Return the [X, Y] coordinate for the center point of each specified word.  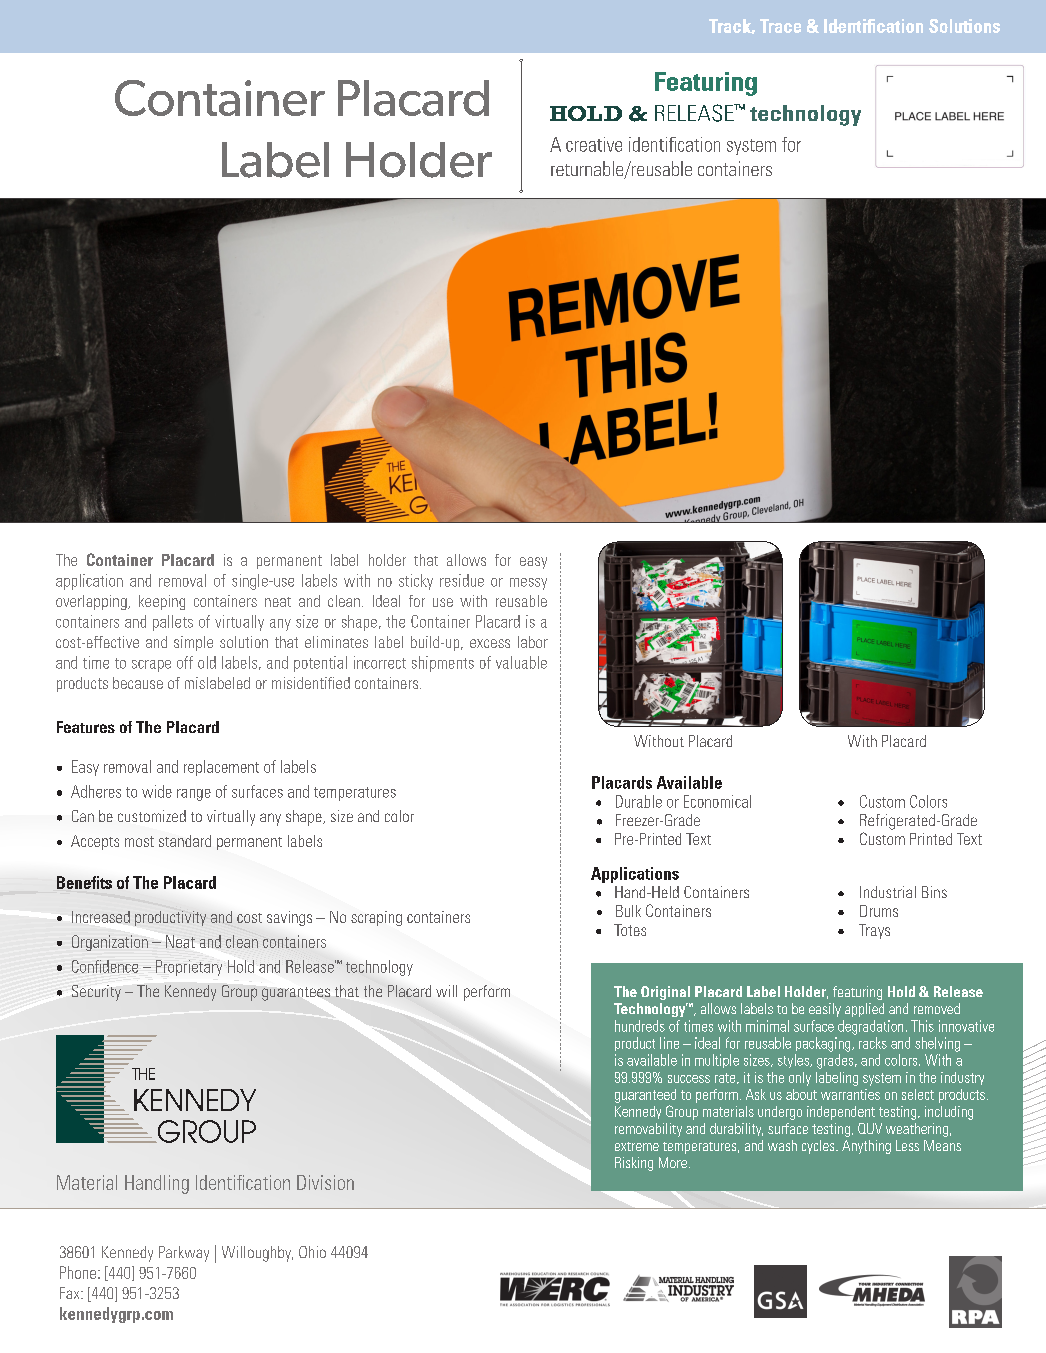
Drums [879, 911]
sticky [416, 582]
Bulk [628, 911]
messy [528, 584]
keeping [162, 602]
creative [594, 144]
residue [462, 580]
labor [533, 642]
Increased [101, 917]
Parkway [184, 1254]
